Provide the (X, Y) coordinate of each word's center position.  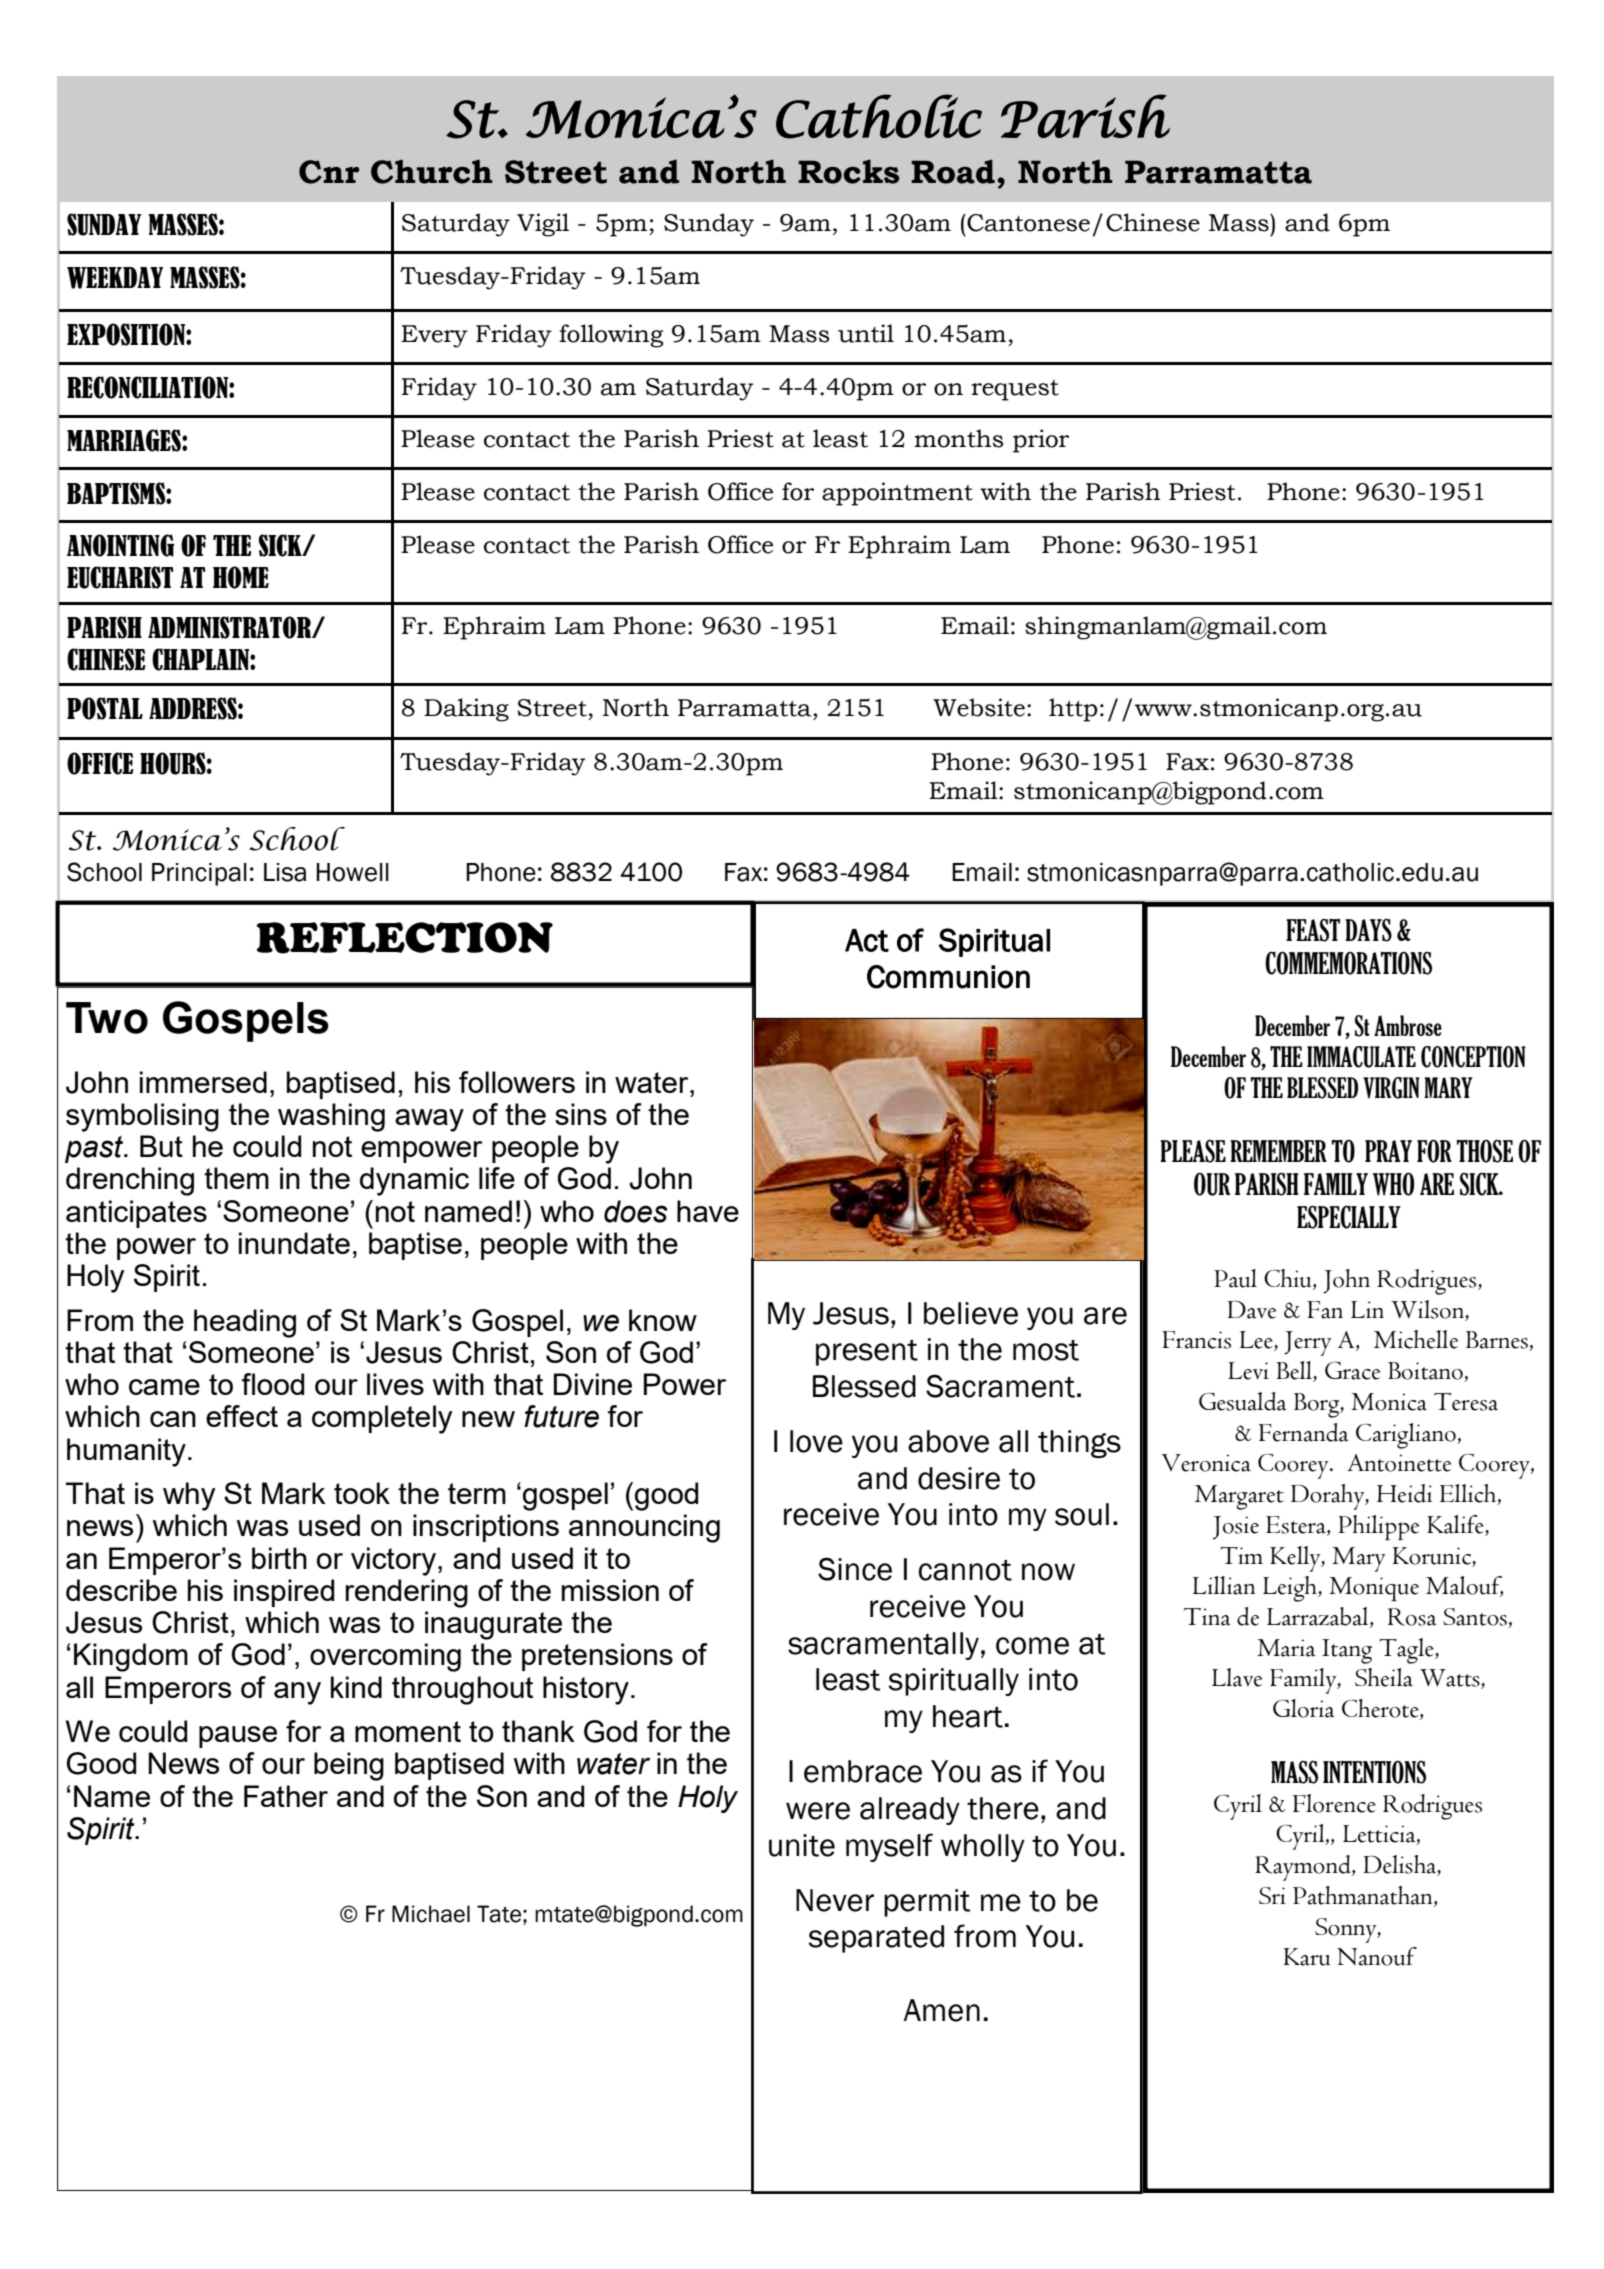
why (189, 1496)
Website (979, 707)
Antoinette (1399, 1463)
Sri (1272, 1895)
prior (1041, 441)
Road (953, 171)
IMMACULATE (1361, 1057)
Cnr (329, 172)
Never (835, 1900)
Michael (431, 1914)
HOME (241, 577)
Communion (948, 977)
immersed (203, 1082)
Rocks (848, 171)
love (816, 1441)
